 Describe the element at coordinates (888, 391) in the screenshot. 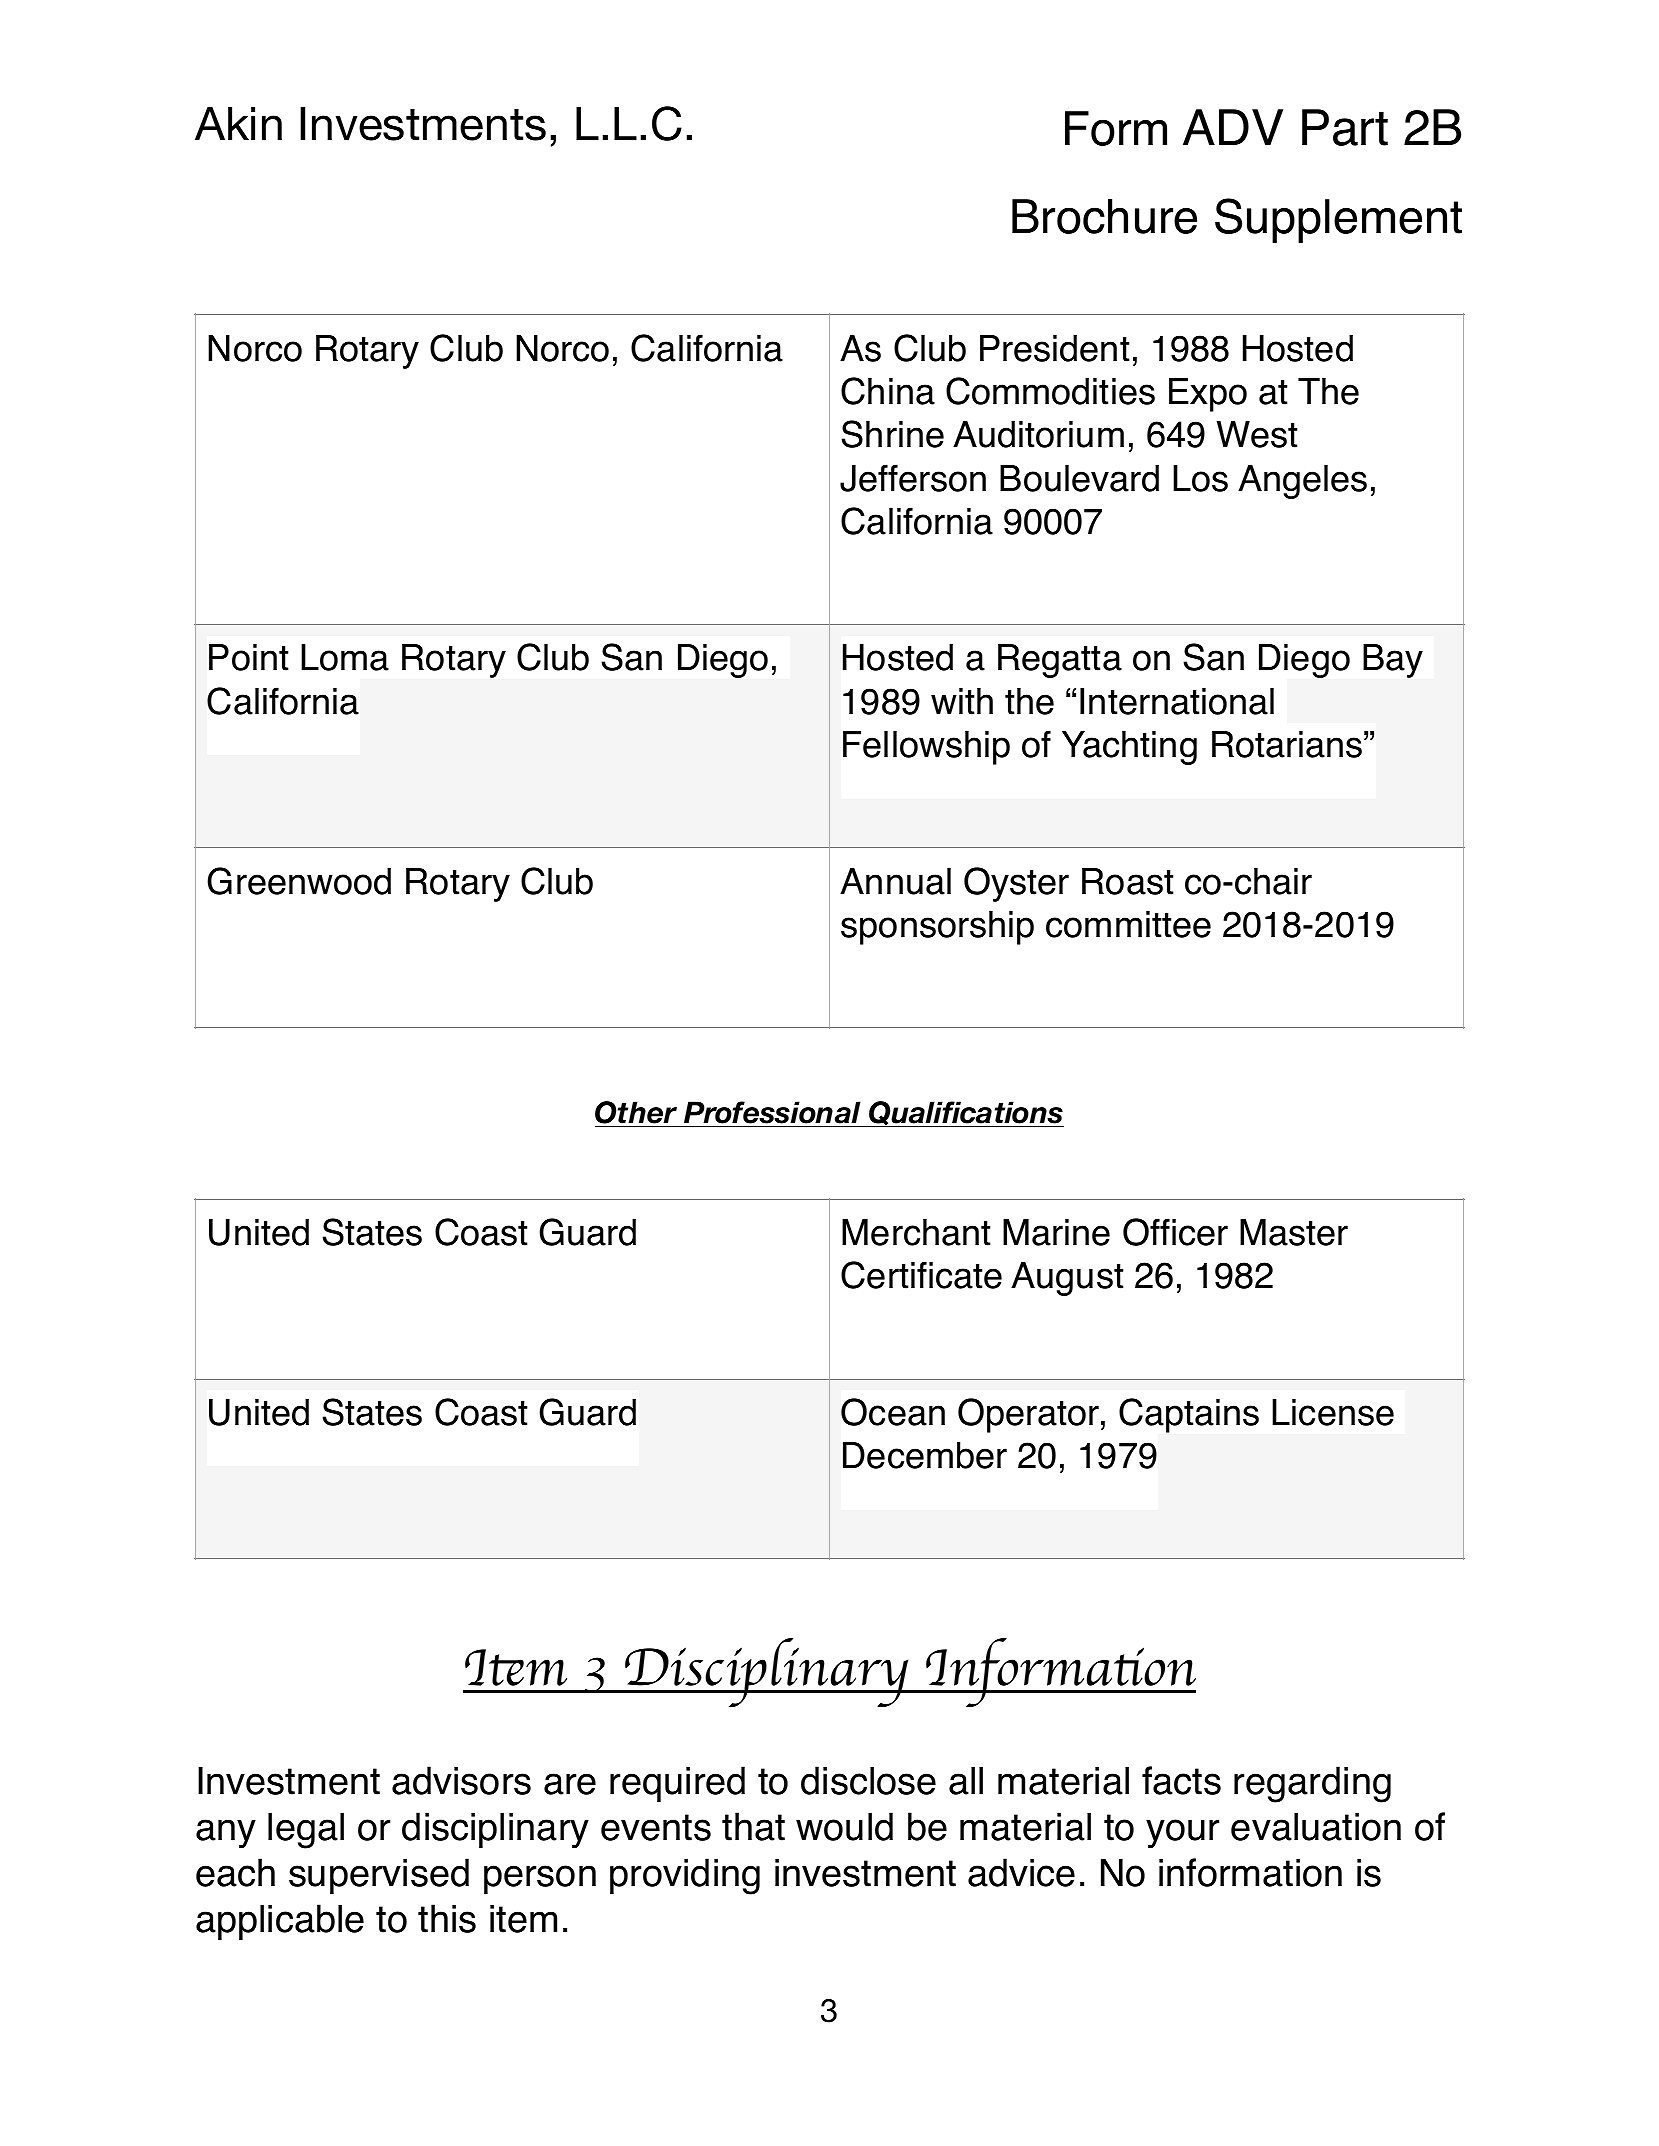

I see `China` at that location.
